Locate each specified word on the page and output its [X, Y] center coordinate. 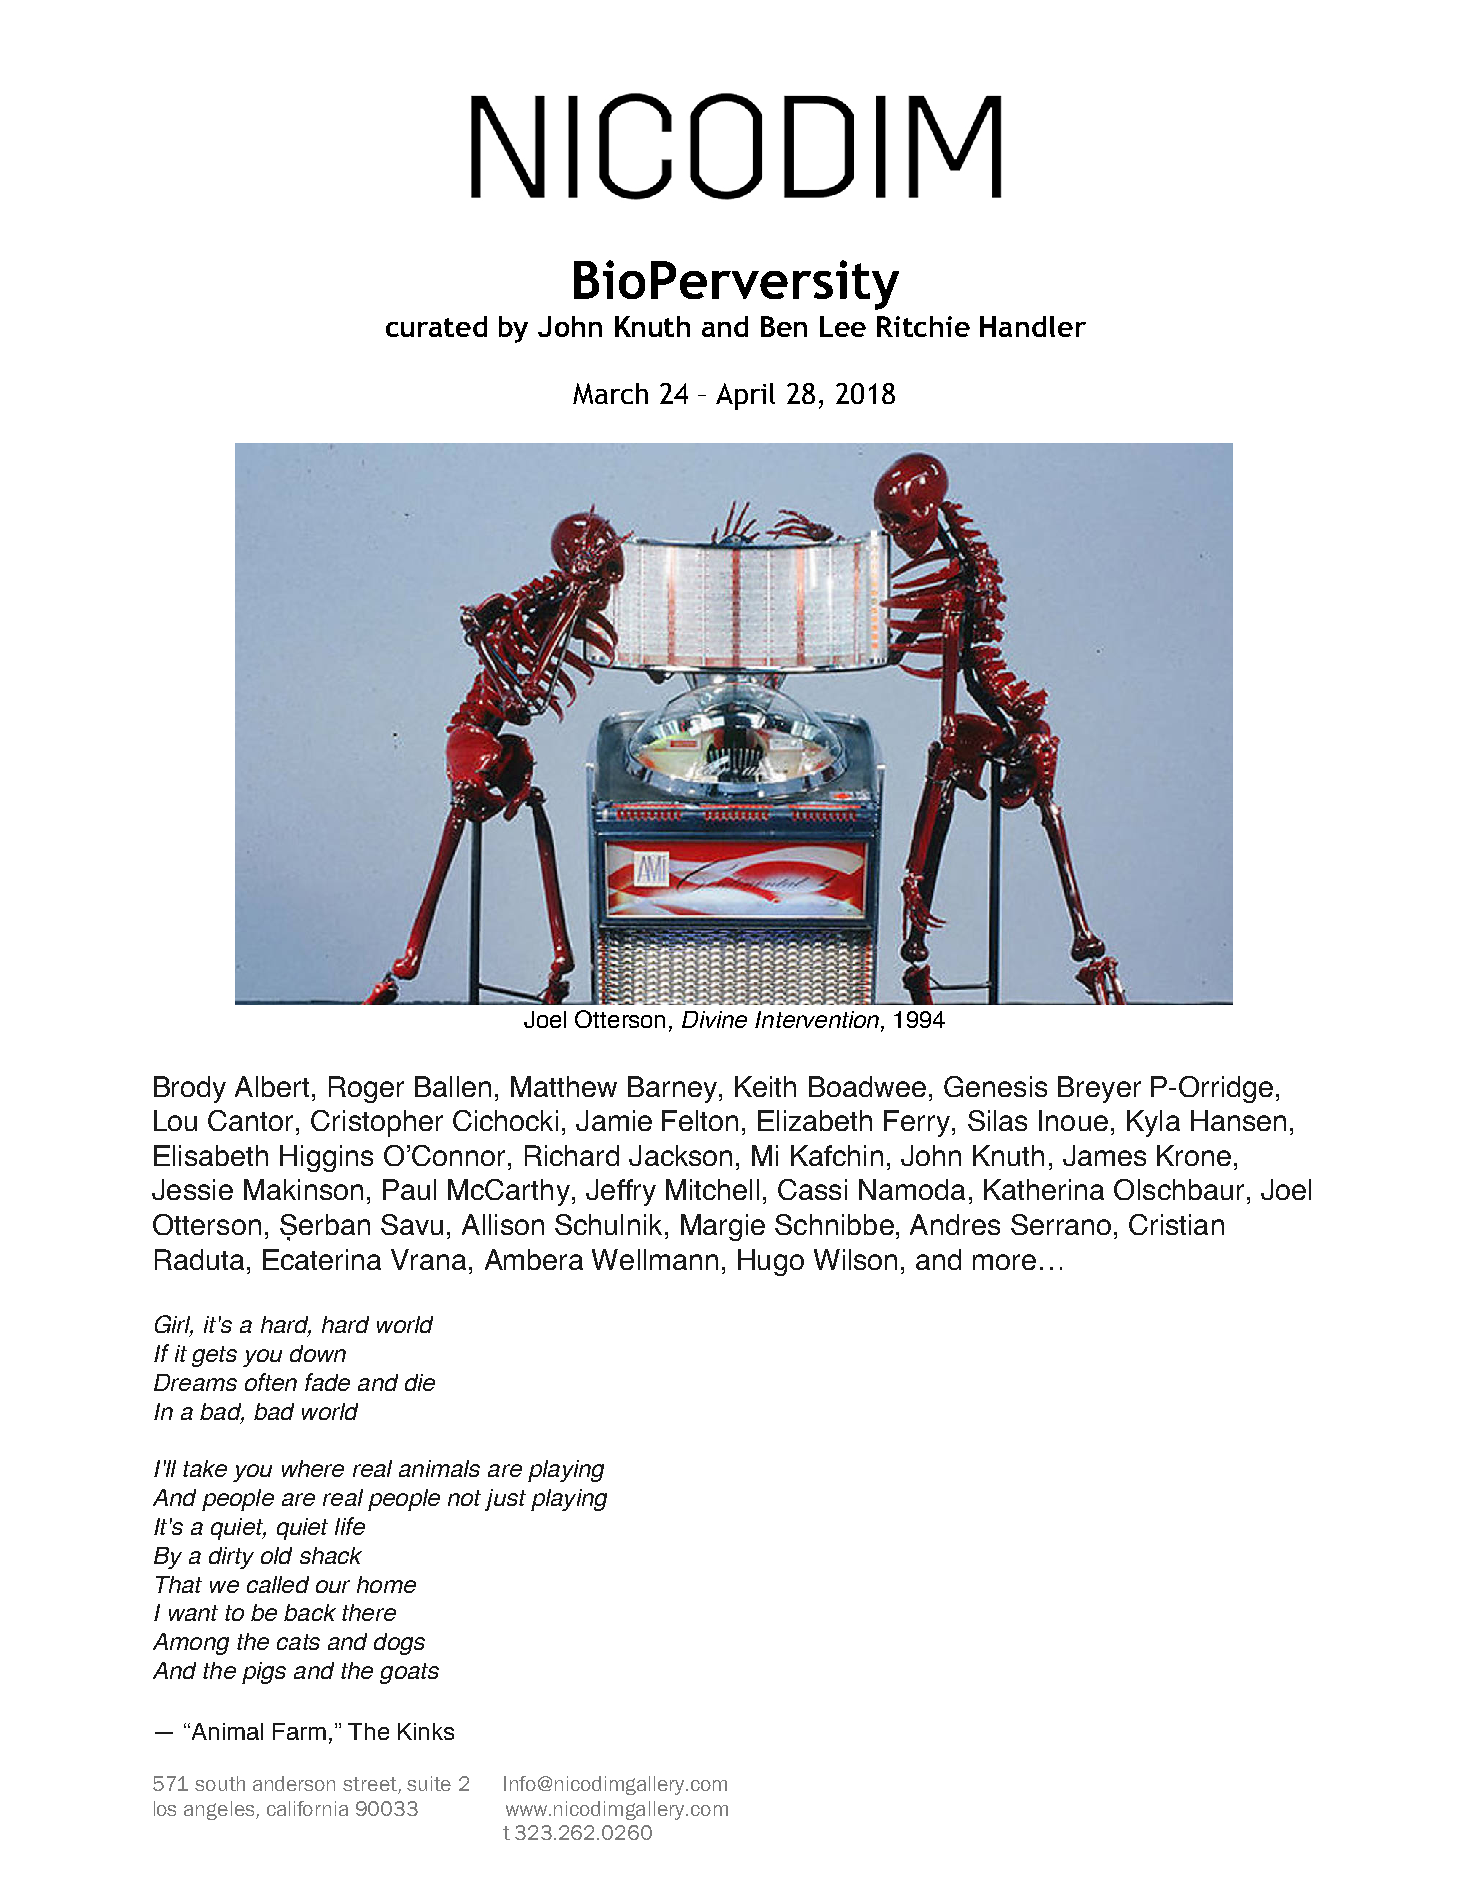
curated [436, 326]
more [1004, 1262]
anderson [294, 1783]
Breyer [1099, 1089]
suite [429, 1783]
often [271, 1382]
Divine [714, 1019]
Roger [366, 1089]
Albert [274, 1086]
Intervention [818, 1021]
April [745, 396]
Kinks [426, 1731]
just [505, 1500]
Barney [672, 1089]
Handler [1033, 326]
